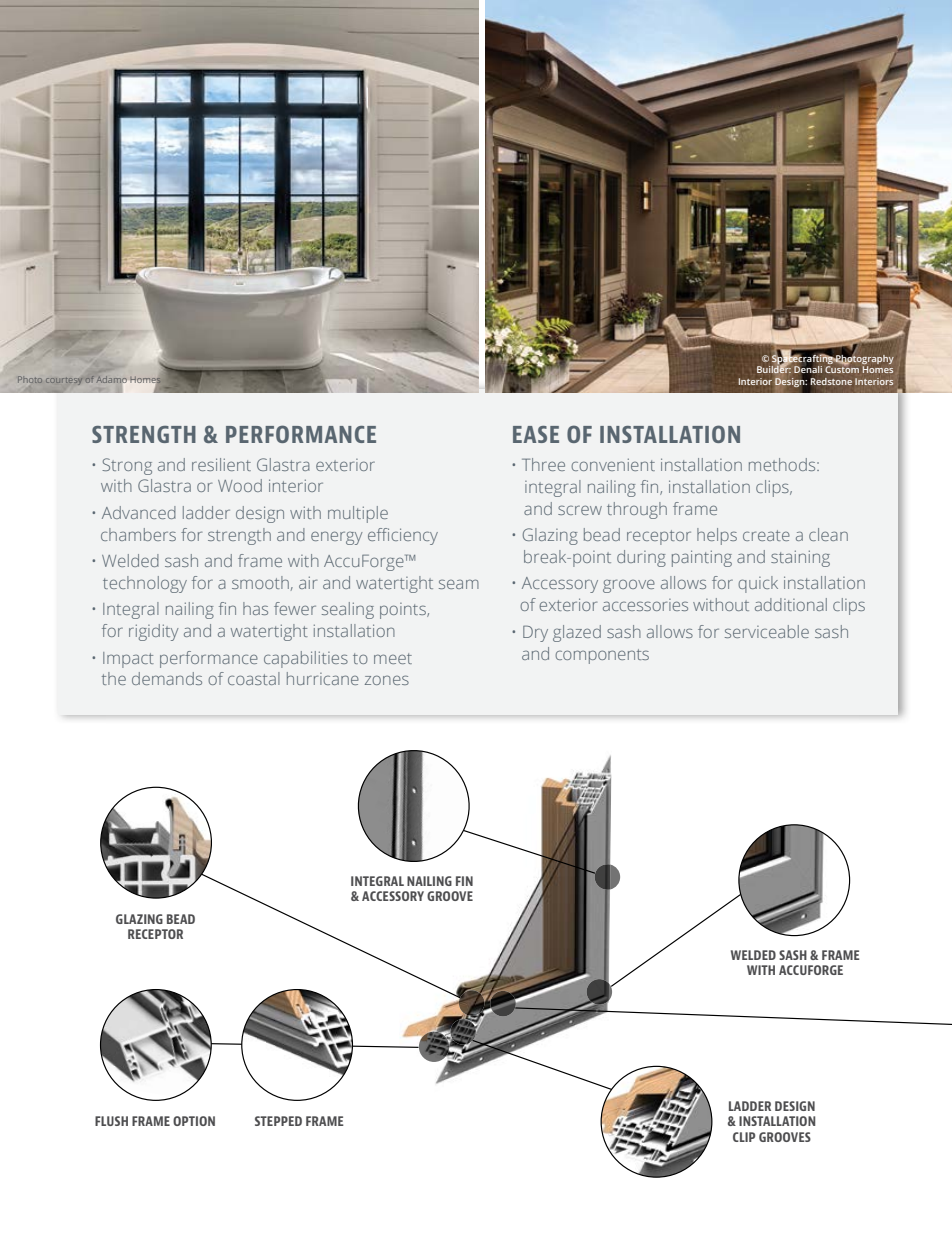 The height and width of the screenshot is (1233, 952). What do you see at coordinates (536, 434) in the screenshot?
I see `EASE` at bounding box center [536, 434].
